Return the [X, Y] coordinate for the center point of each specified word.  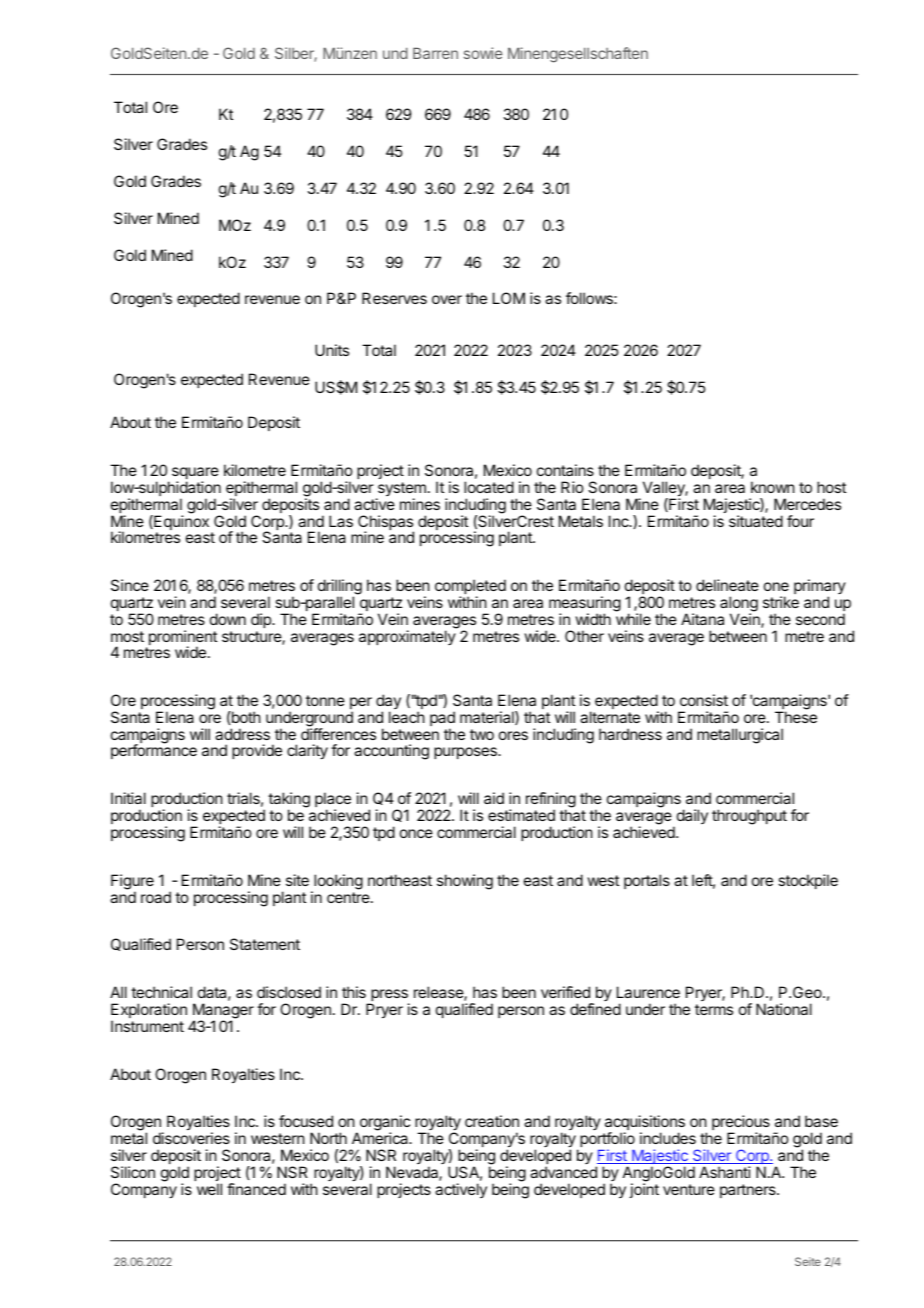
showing [465, 882]
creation [492, 1121]
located [489, 487]
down [228, 619]
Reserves [394, 298]
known [773, 487]
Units [332, 350]
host [831, 487]
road [156, 897]
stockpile [808, 881]
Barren [435, 53]
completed [470, 588]
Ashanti [725, 1172]
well [209, 1189]
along [739, 605]
